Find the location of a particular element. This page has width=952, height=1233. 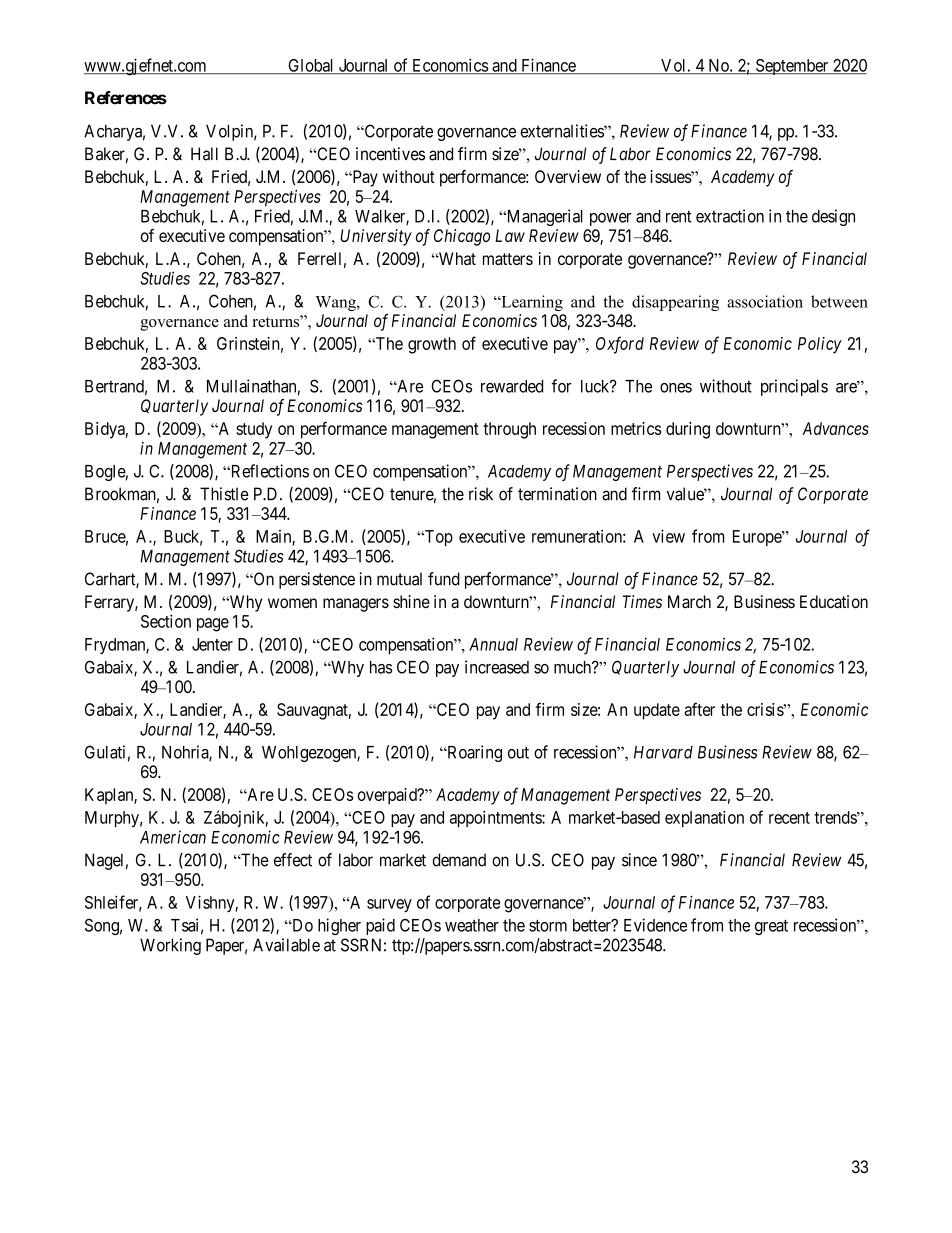

page is located at coordinates (213, 625).
